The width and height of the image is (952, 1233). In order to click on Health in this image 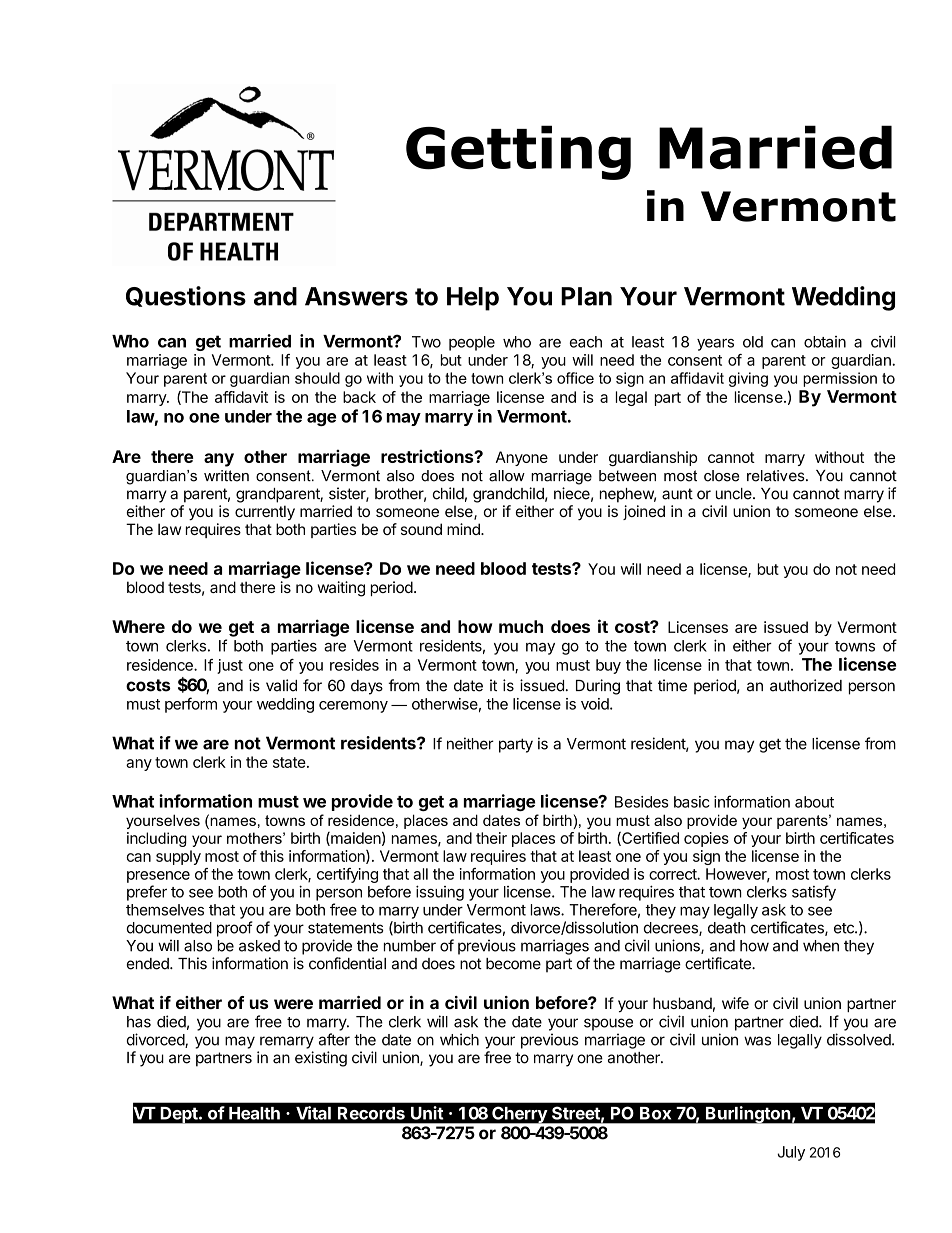, I will do `click(254, 1113)`.
